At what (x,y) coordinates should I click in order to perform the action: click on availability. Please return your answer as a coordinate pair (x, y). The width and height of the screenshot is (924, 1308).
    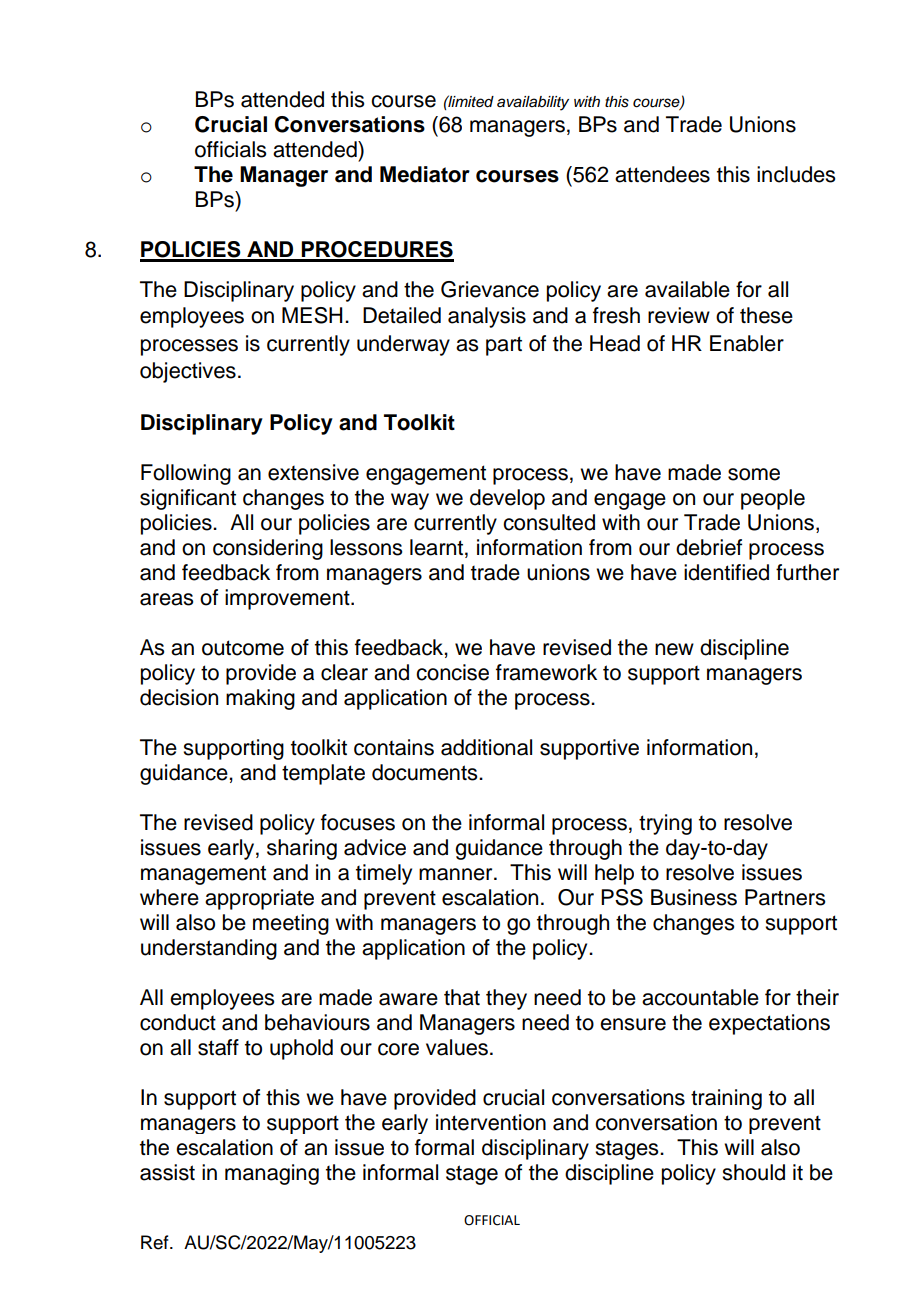
    Looking at the image, I should click on (533, 103).
